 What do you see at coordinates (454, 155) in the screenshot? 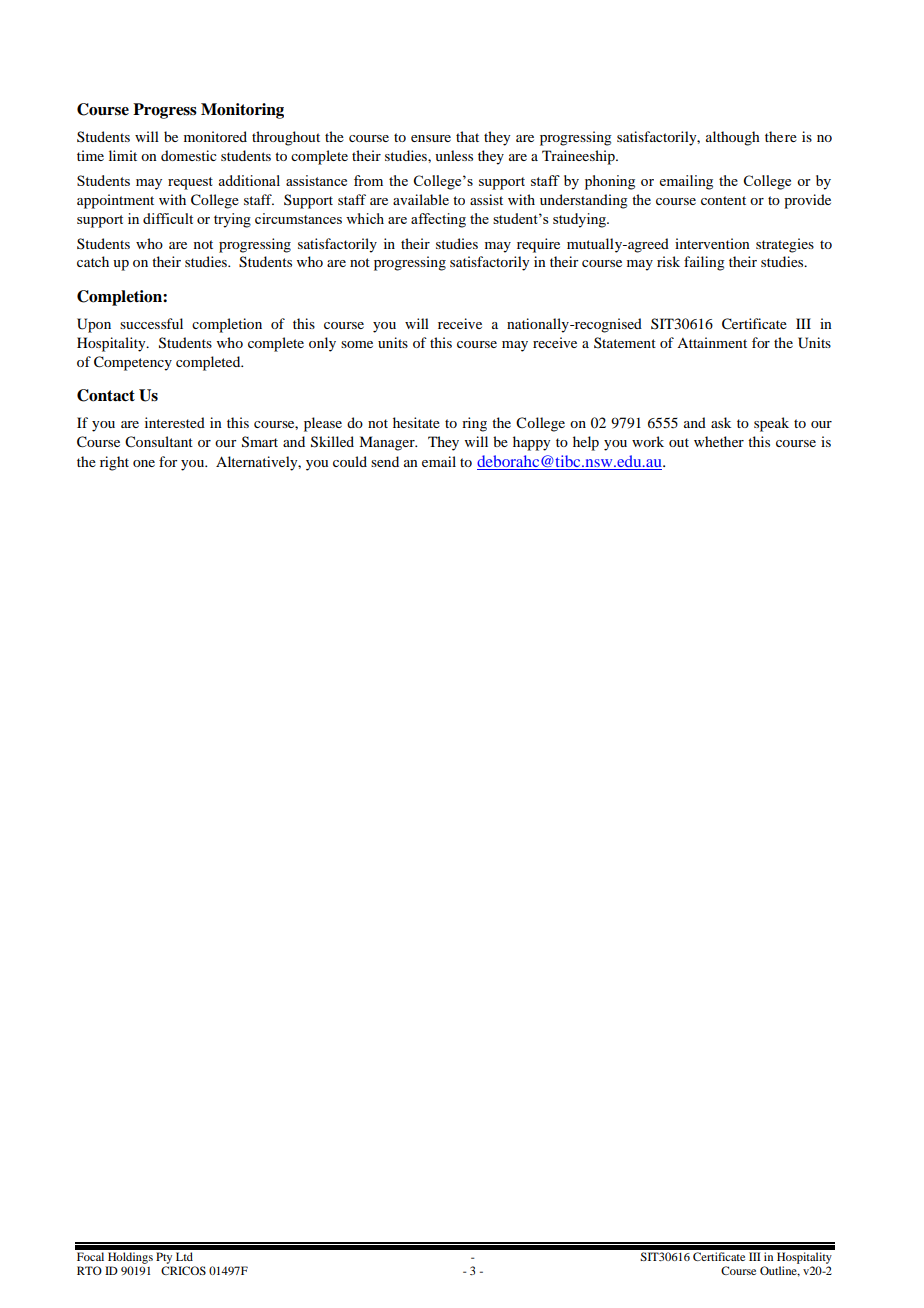
I see `unless` at bounding box center [454, 155].
